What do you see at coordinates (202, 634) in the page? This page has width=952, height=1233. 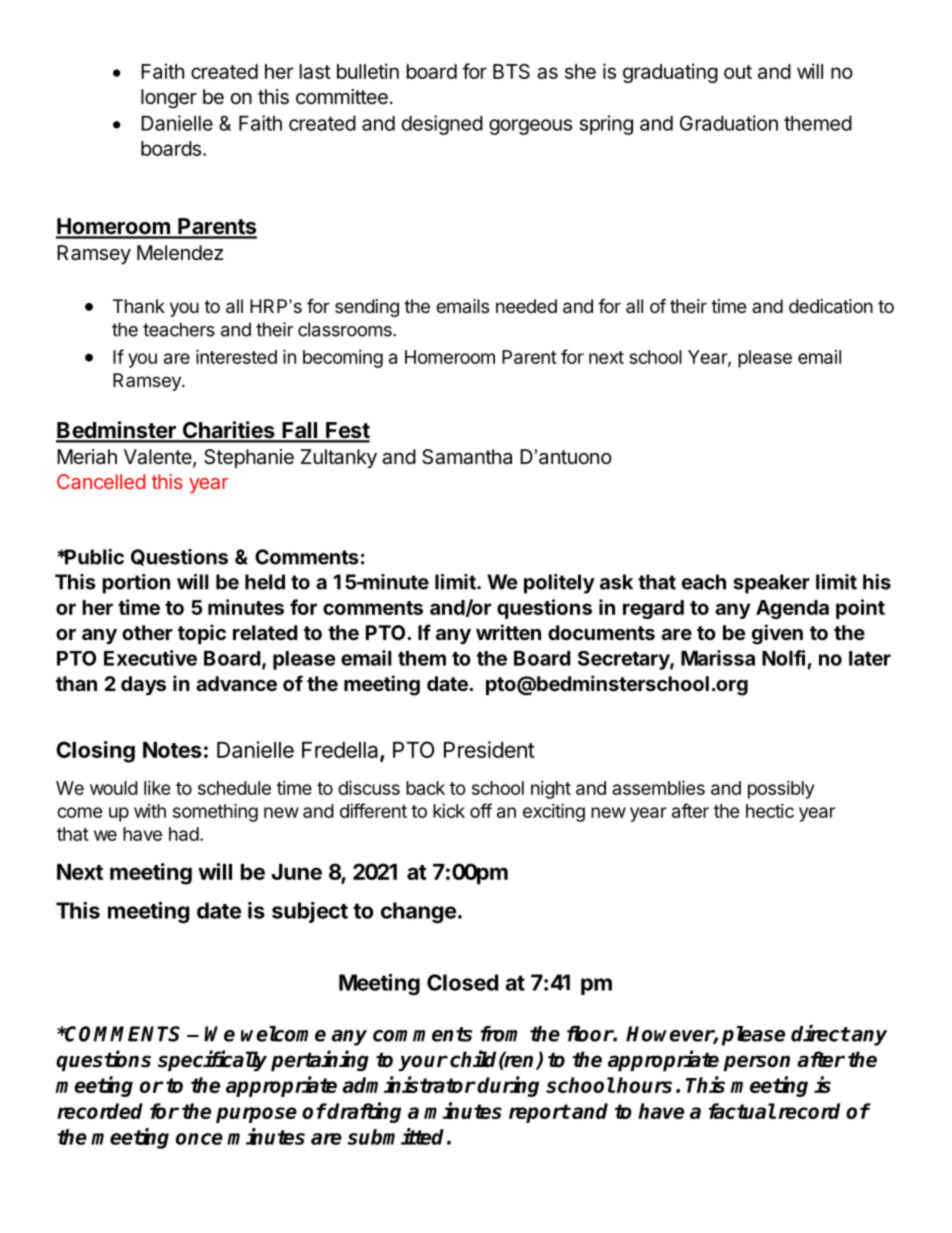 I see `topic` at bounding box center [202, 634].
